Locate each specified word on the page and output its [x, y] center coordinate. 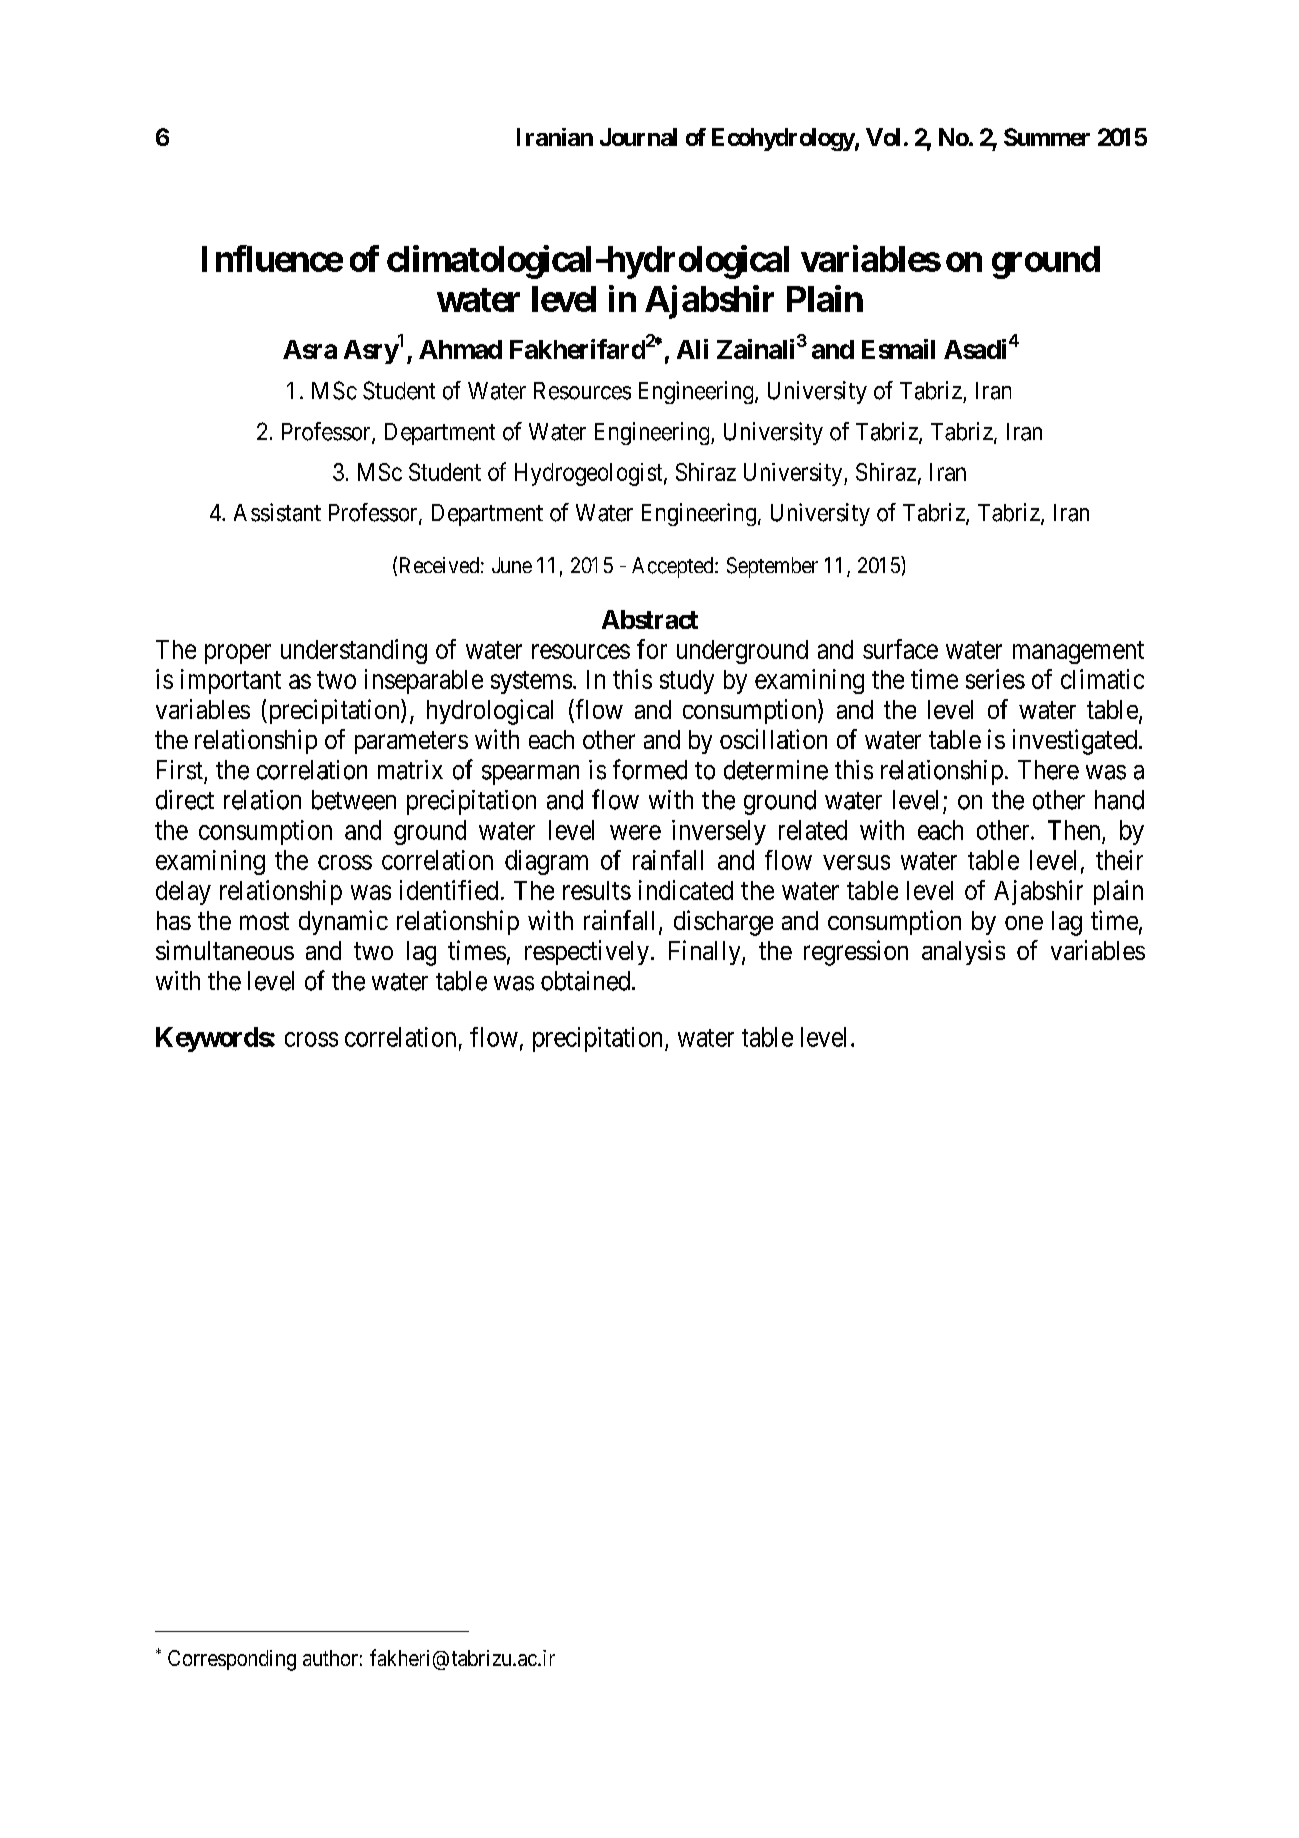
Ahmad [460, 349]
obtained [585, 981]
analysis [963, 952]
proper [238, 654]
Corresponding [232, 1660]
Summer [1047, 137]
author [330, 1658]
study [687, 682]
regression [856, 953]
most [264, 921]
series [995, 679]
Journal [638, 137]
